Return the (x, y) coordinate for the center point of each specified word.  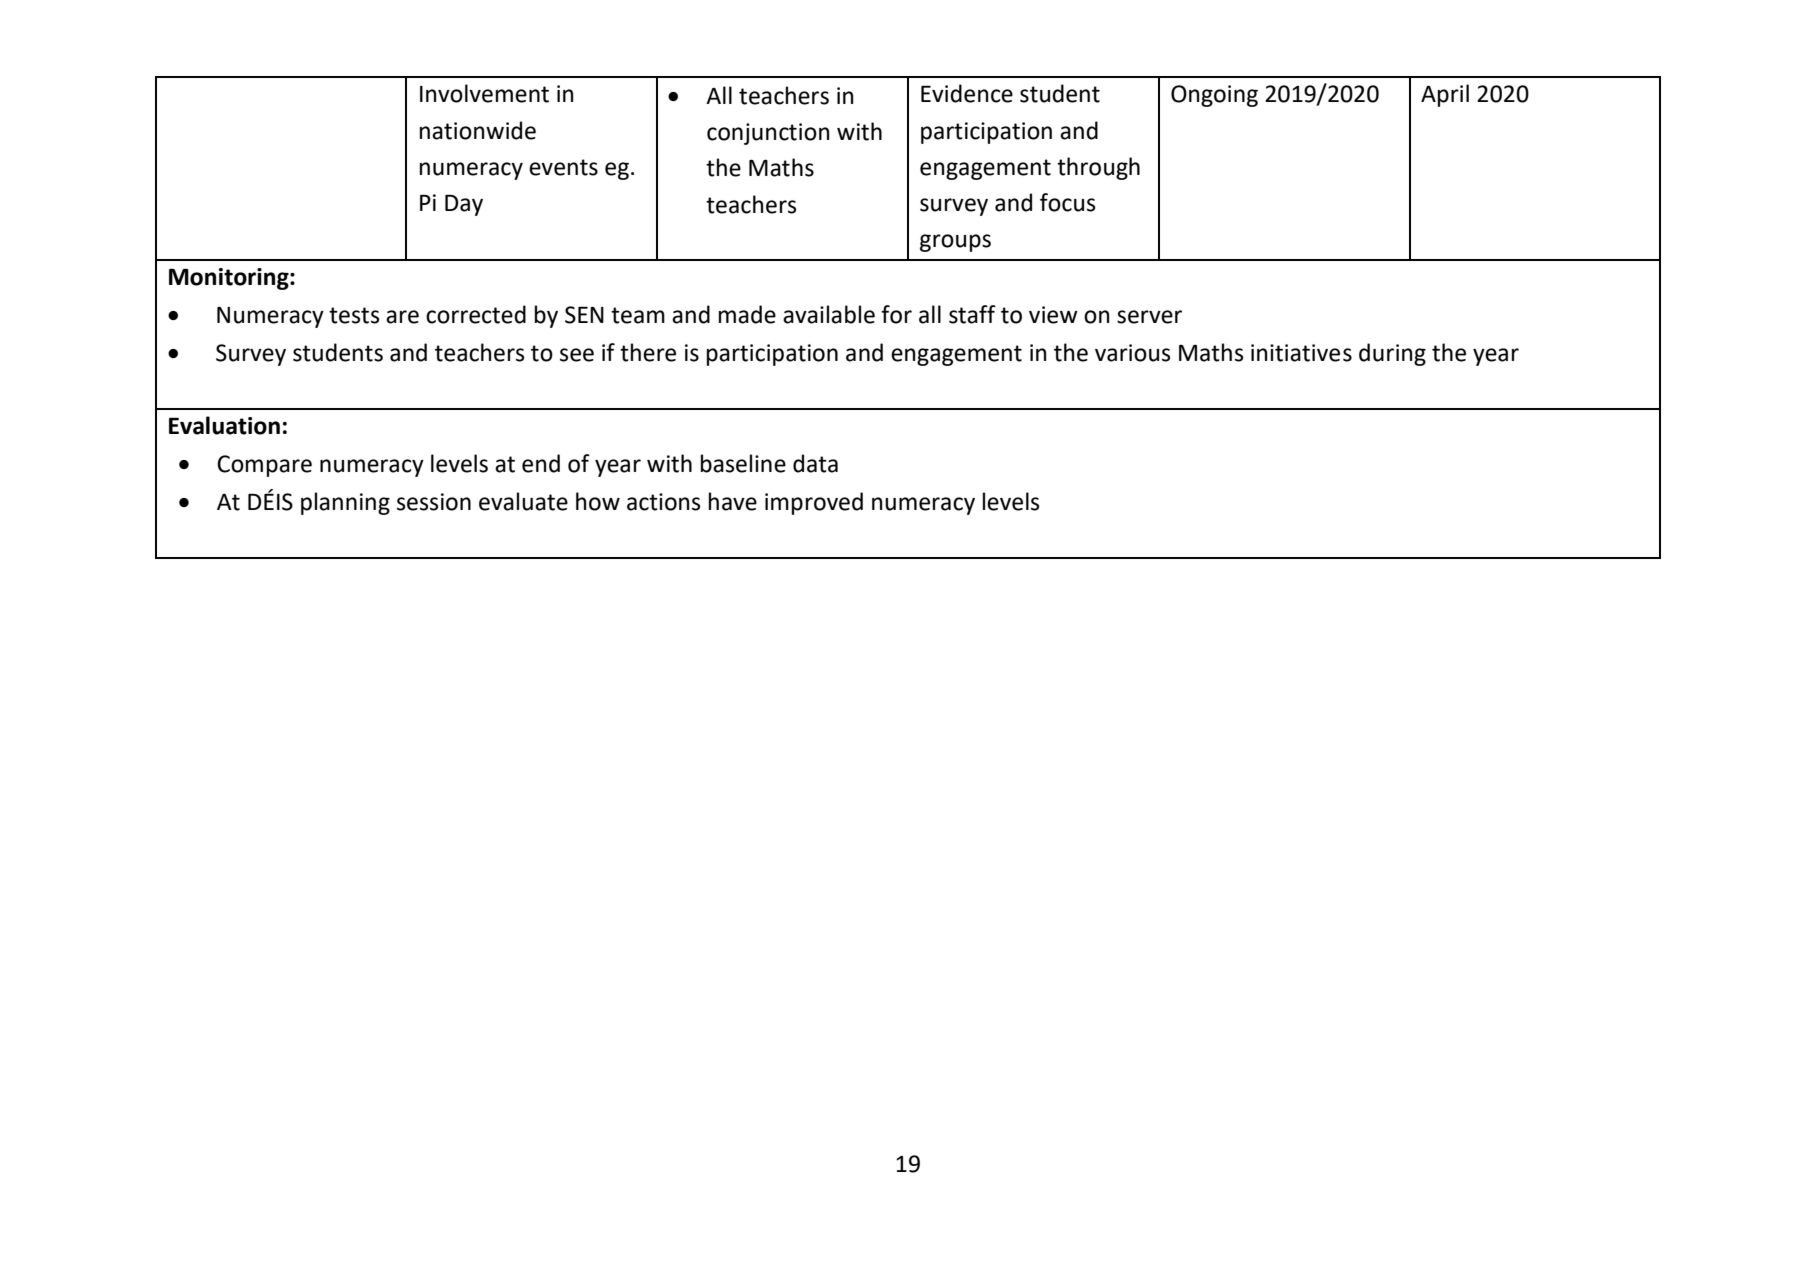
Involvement (484, 93)
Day (464, 205)
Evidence (967, 93)
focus (1067, 202)
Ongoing (1214, 96)
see (577, 355)
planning (345, 503)
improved (814, 503)
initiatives (1301, 353)
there (648, 352)
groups (955, 243)
